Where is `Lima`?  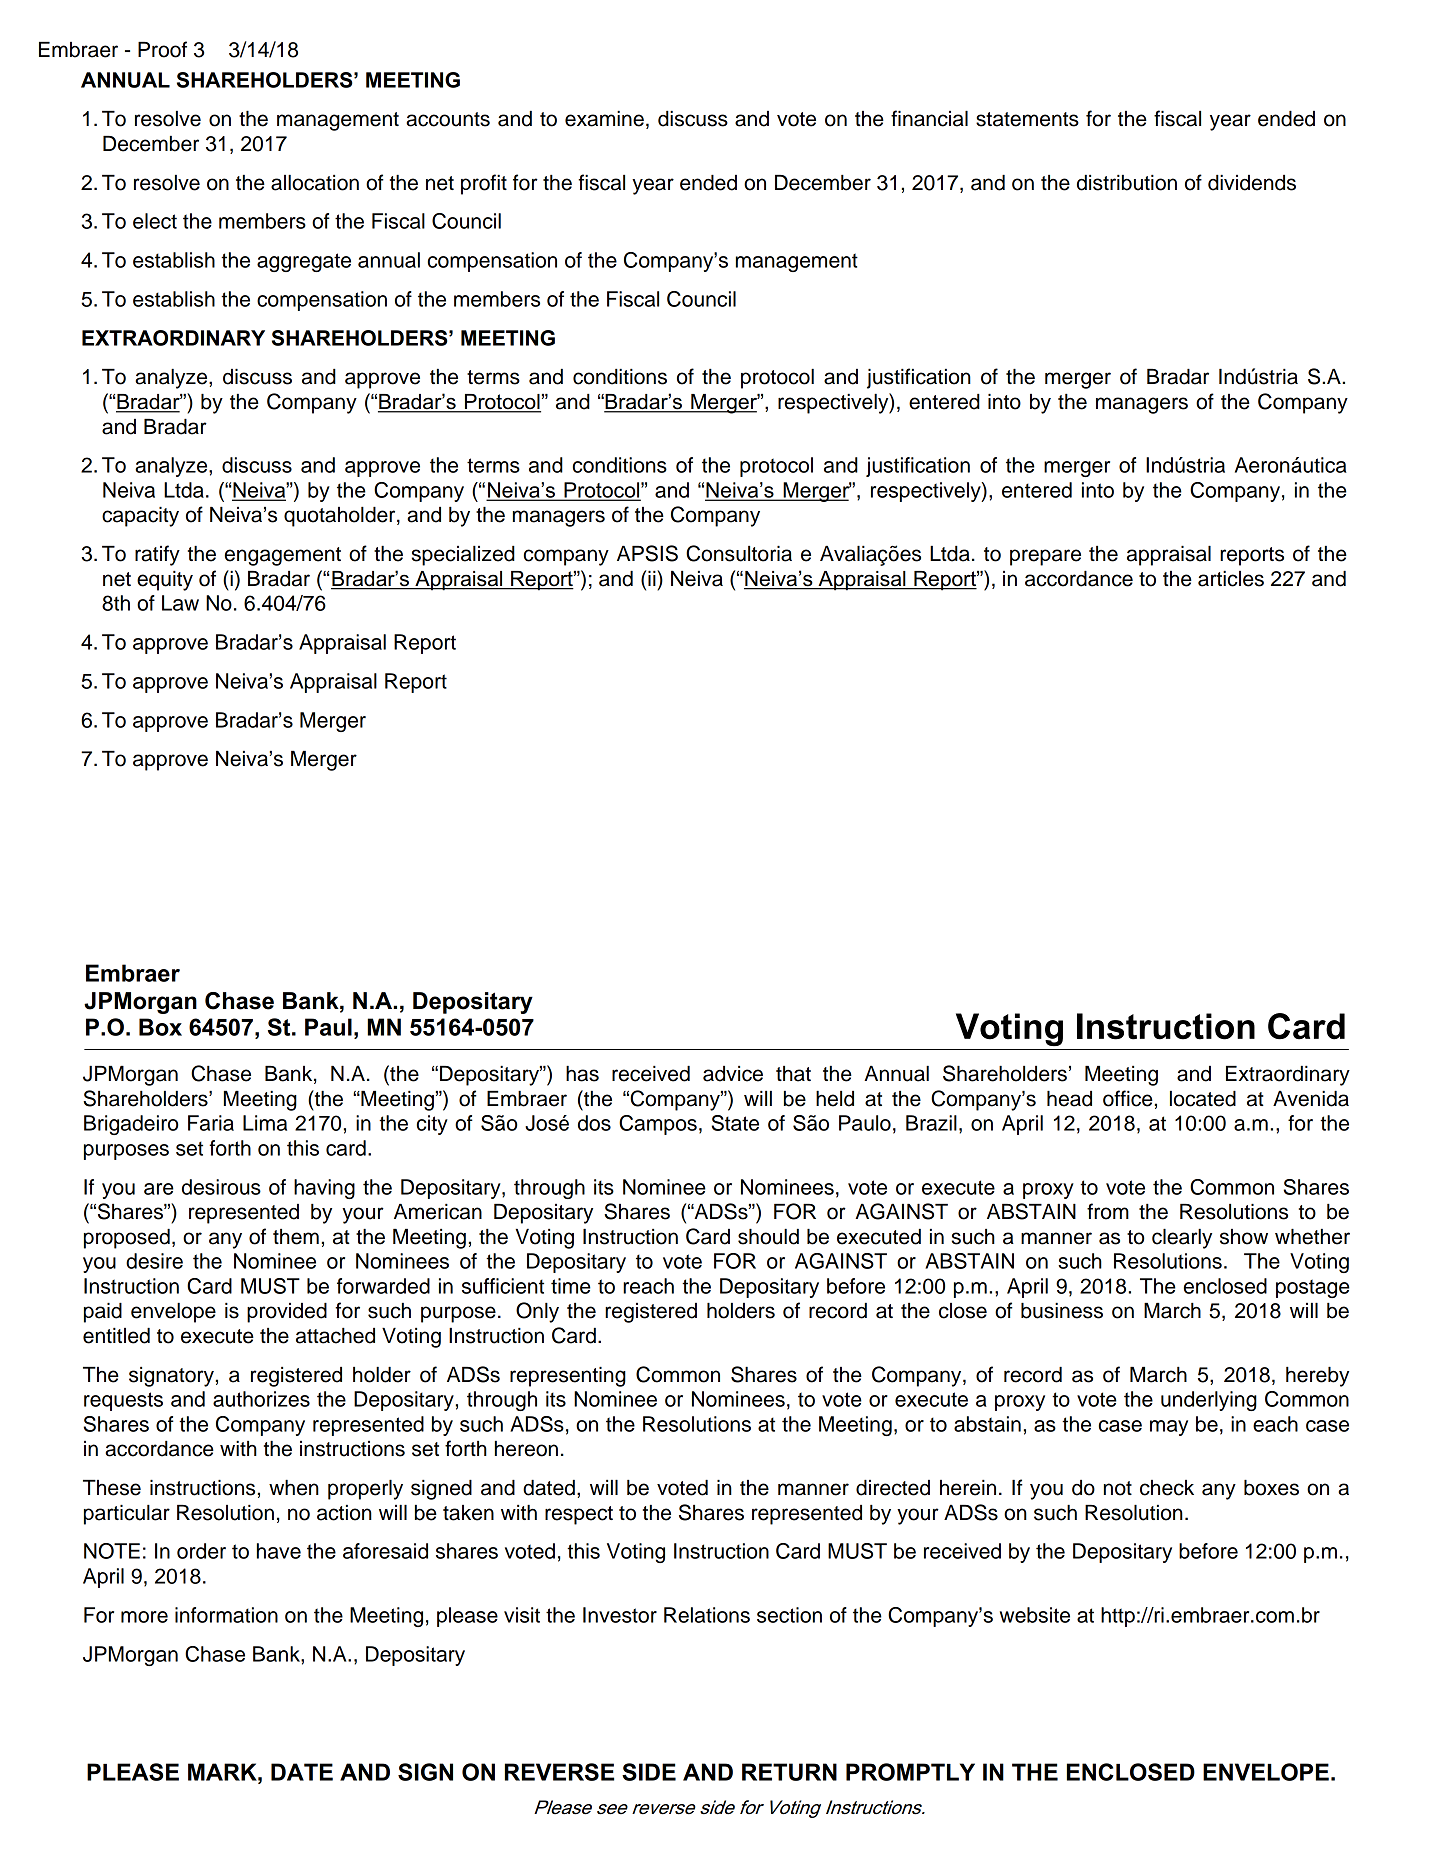
Lima is located at coordinates (265, 1123).
